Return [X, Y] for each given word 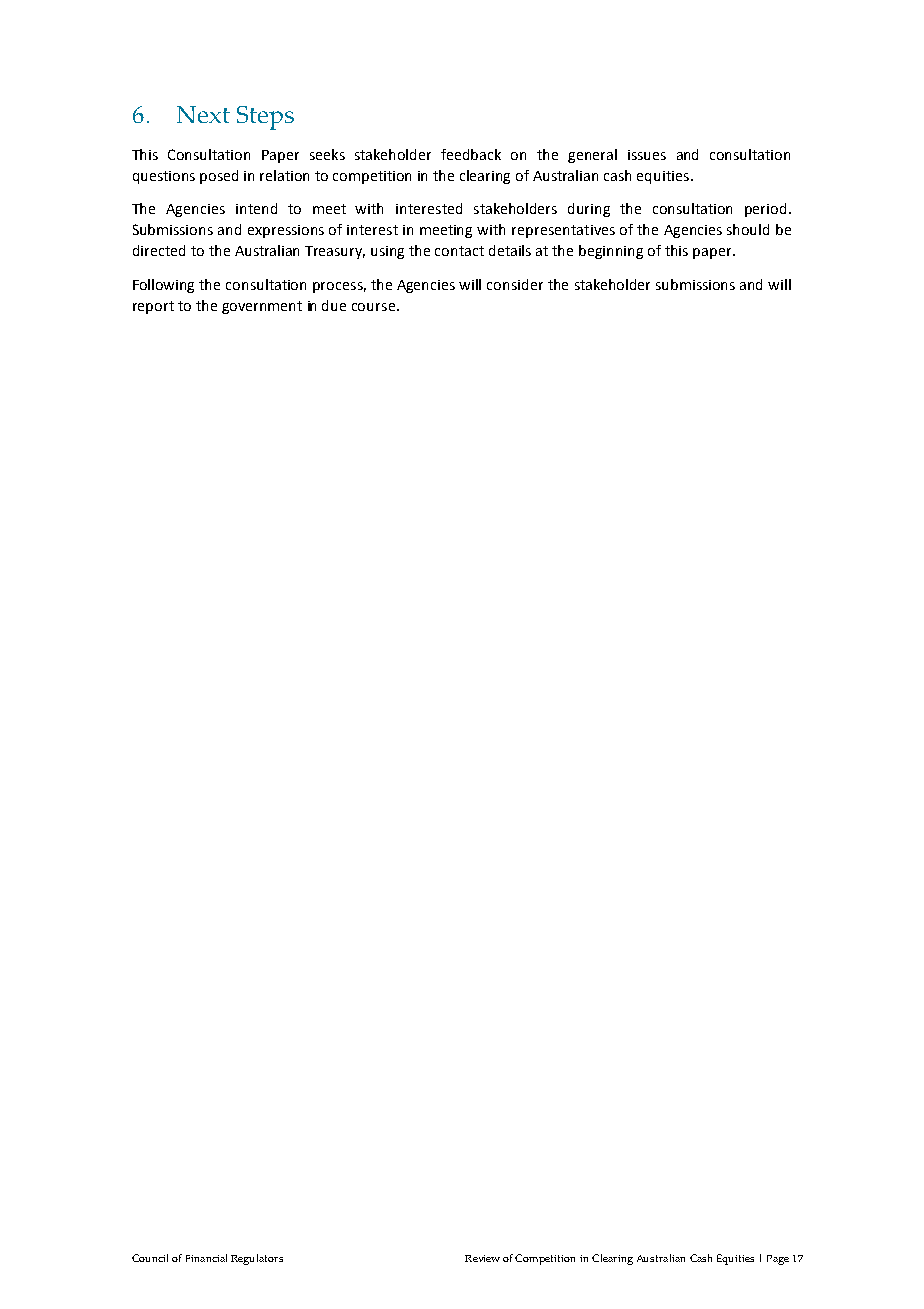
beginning [611, 252]
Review [482, 1258]
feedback [471, 154]
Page [778, 1260]
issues [647, 155]
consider [515, 284]
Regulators [257, 1259]
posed [219, 177]
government [262, 307]
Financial [206, 1258]
